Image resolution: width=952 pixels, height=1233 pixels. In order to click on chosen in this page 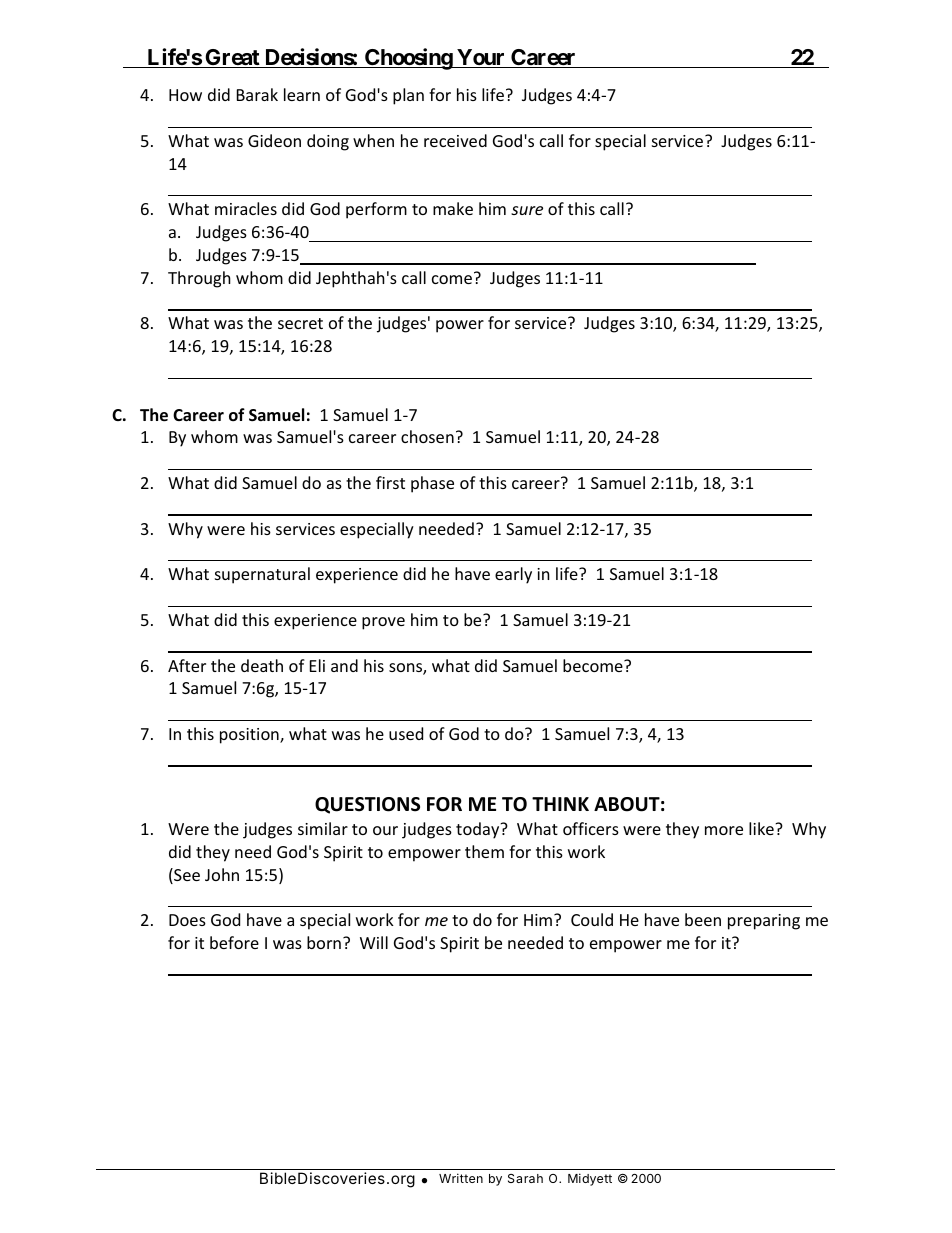, I will do `click(427, 436)`.
